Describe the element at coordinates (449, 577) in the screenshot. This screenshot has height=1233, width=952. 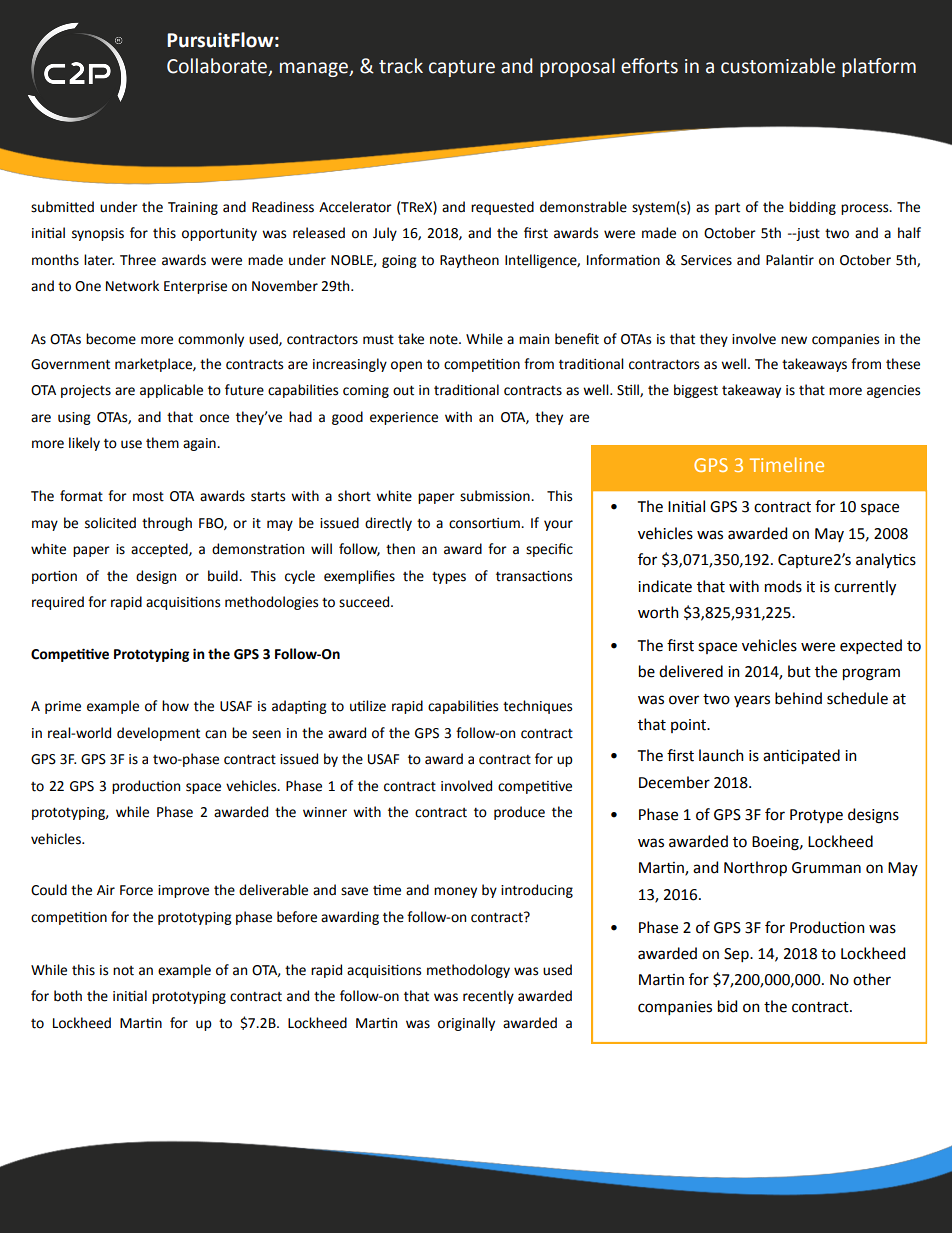
I see `types` at that location.
